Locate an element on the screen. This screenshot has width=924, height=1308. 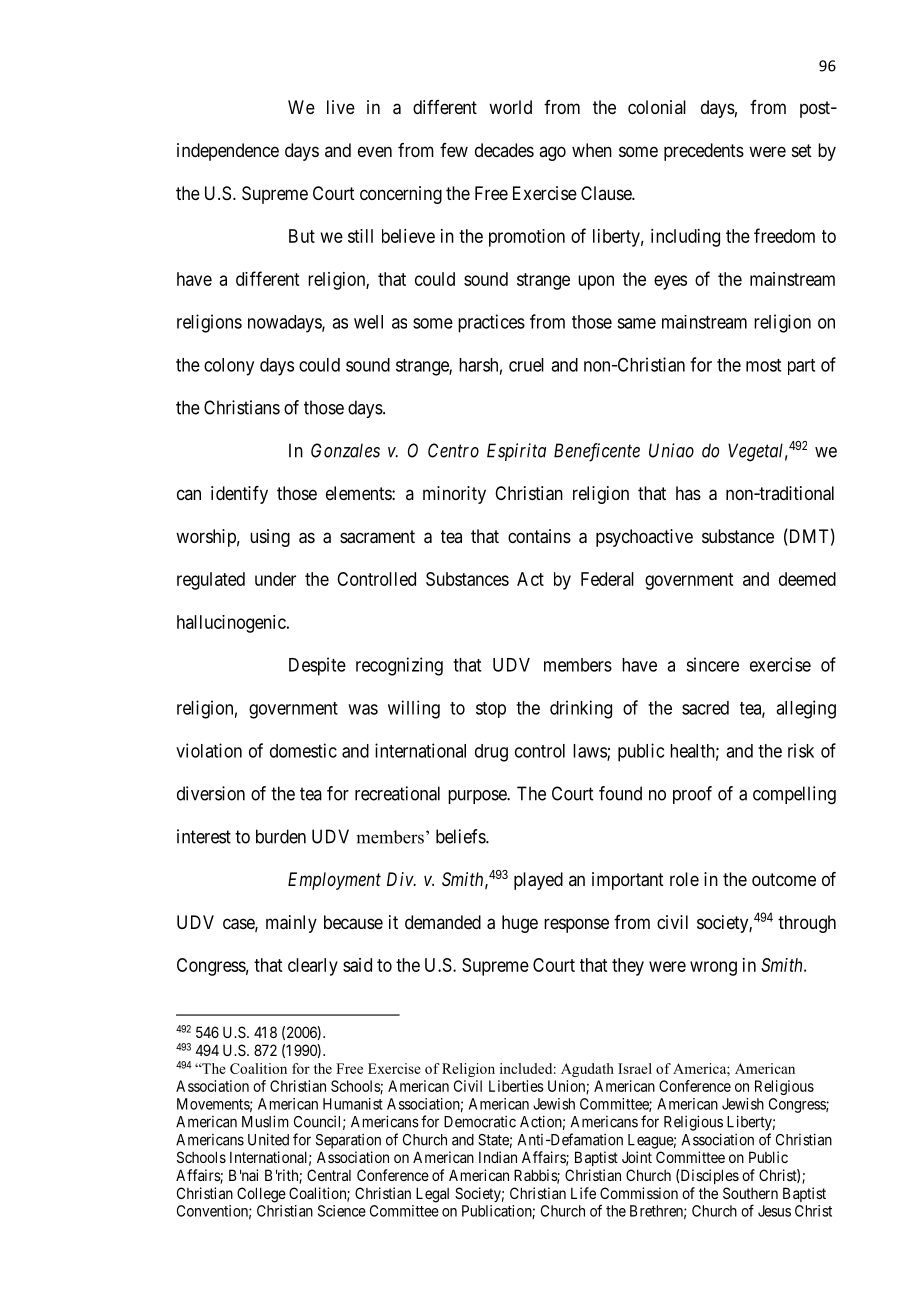
precedents is located at coordinates (704, 152).
